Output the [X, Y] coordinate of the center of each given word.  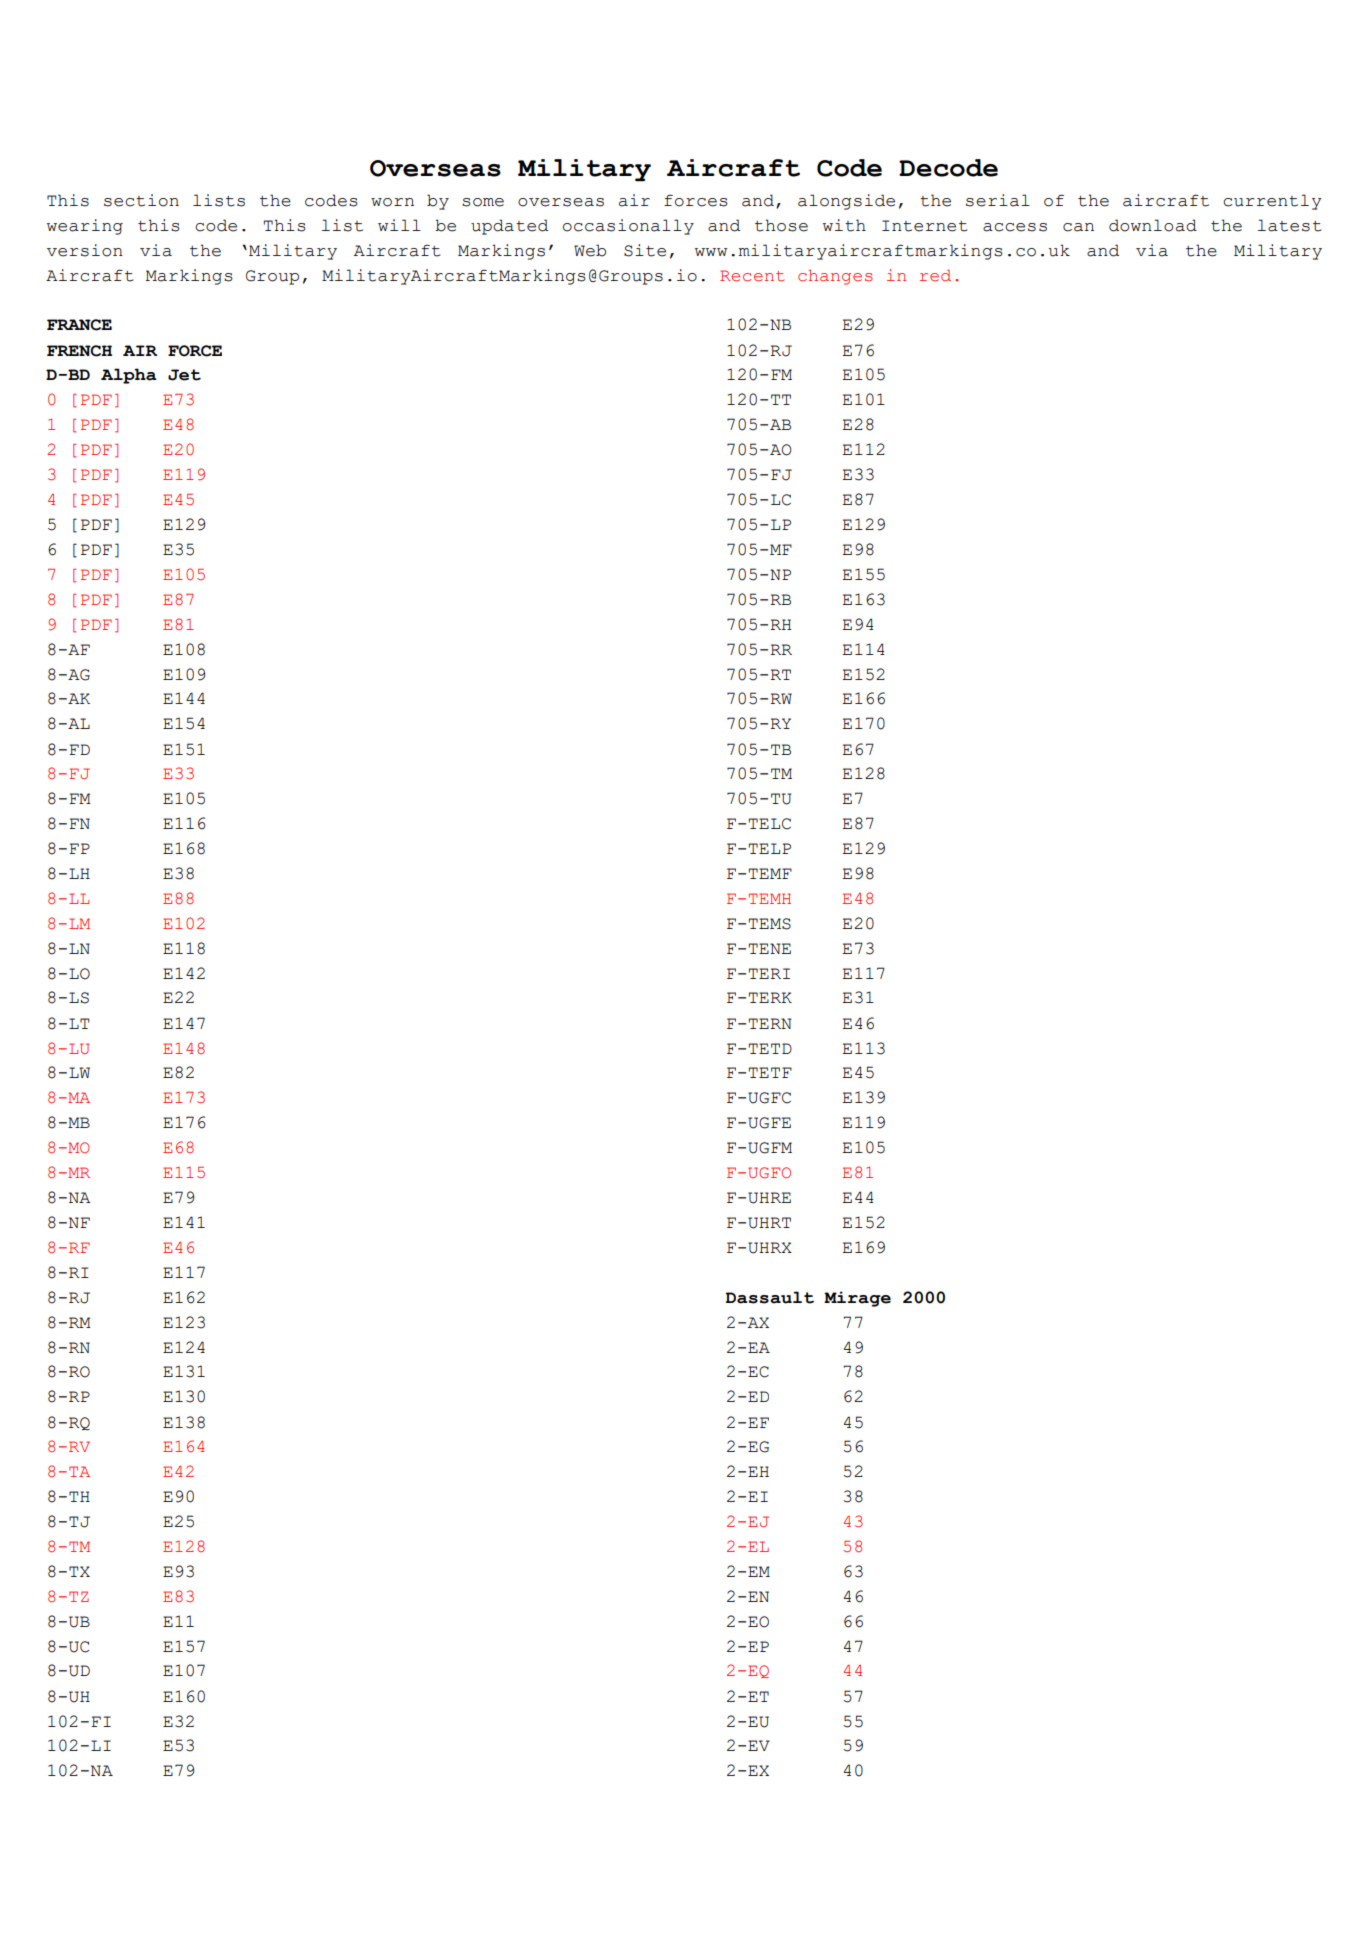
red [935, 275]
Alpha [129, 376]
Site [645, 250]
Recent [752, 276]
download [1153, 225]
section [141, 200]
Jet [184, 375]
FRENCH [79, 351]
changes [835, 277]
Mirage [857, 1299]
